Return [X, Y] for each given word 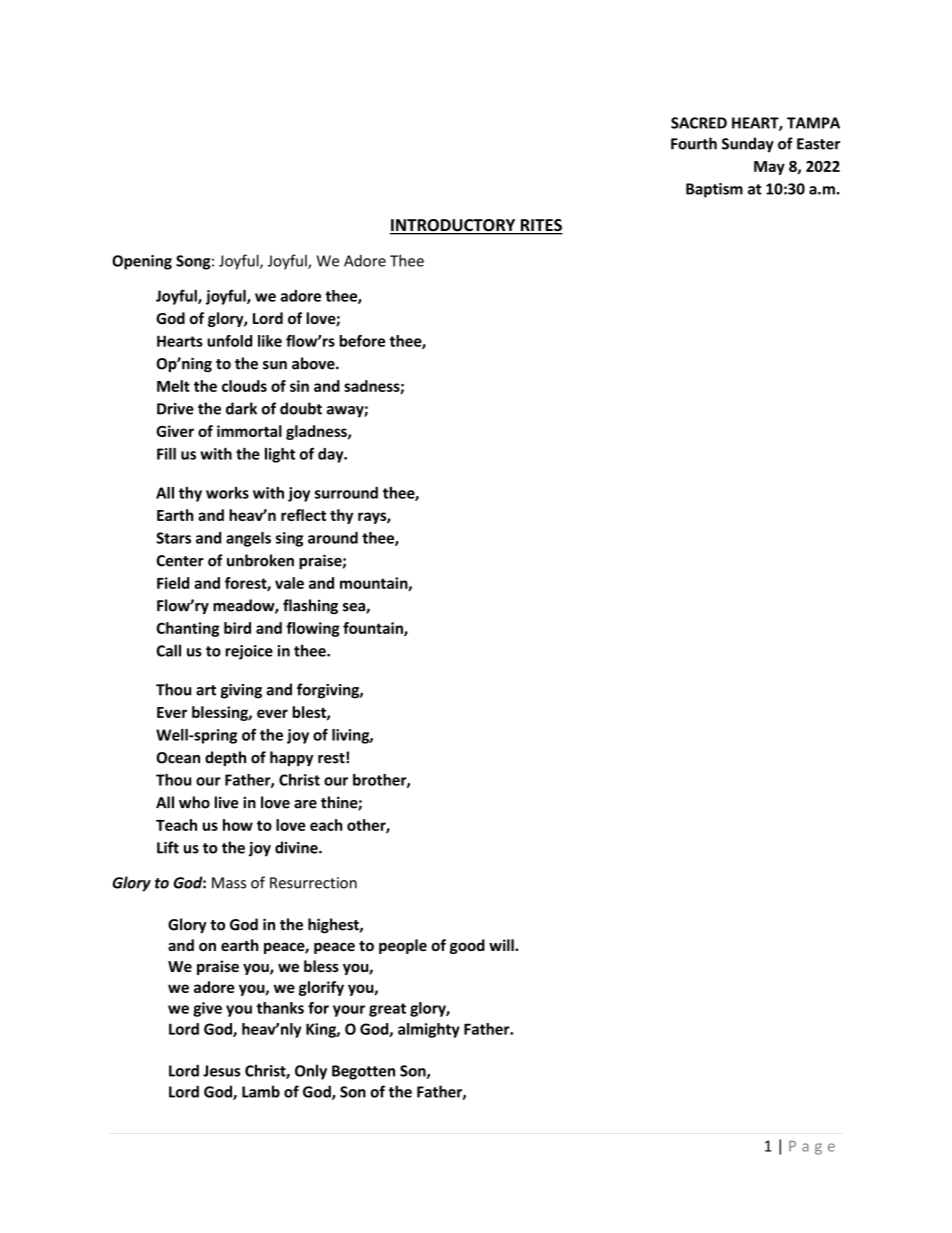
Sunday [748, 145]
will [502, 945]
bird [237, 628]
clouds [244, 386]
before [362, 341]
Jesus [221, 1071]
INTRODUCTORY [454, 226]
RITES [540, 226]
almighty [429, 1030]
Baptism [714, 190]
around [333, 538]
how [238, 825]
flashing [310, 606]
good [467, 946]
